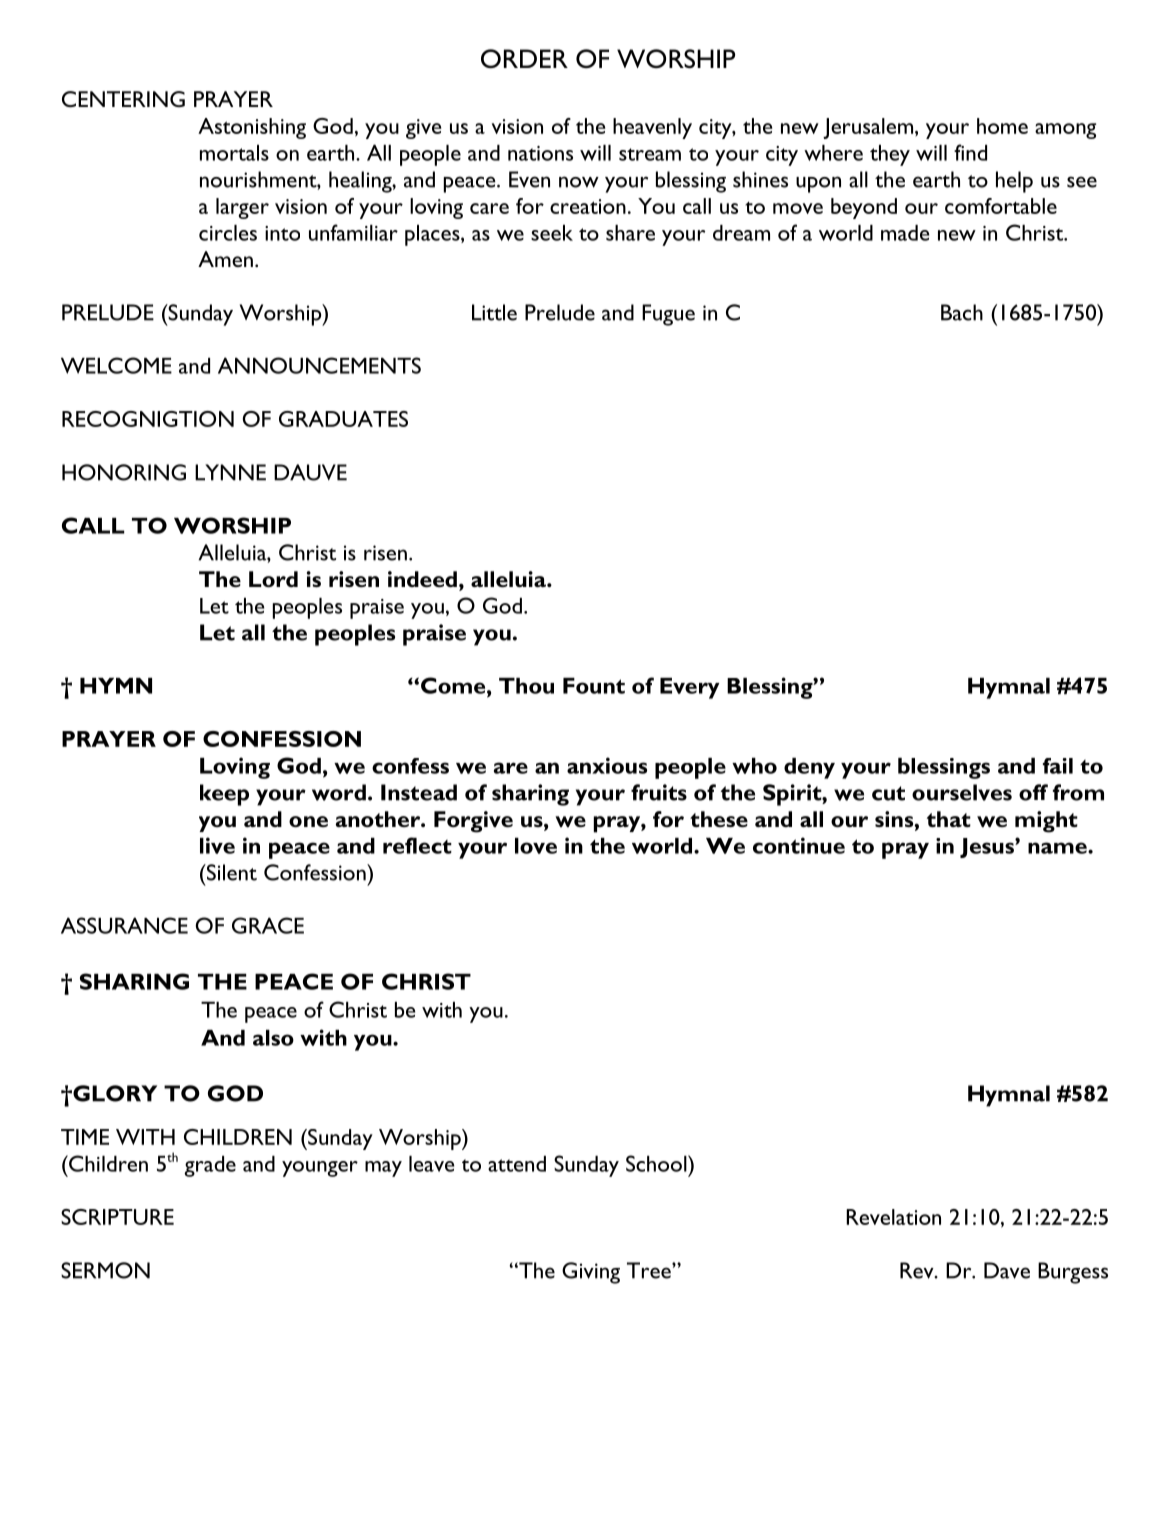 The image size is (1172, 1517). What do you see at coordinates (536, 846) in the screenshot?
I see `love` at bounding box center [536, 846].
